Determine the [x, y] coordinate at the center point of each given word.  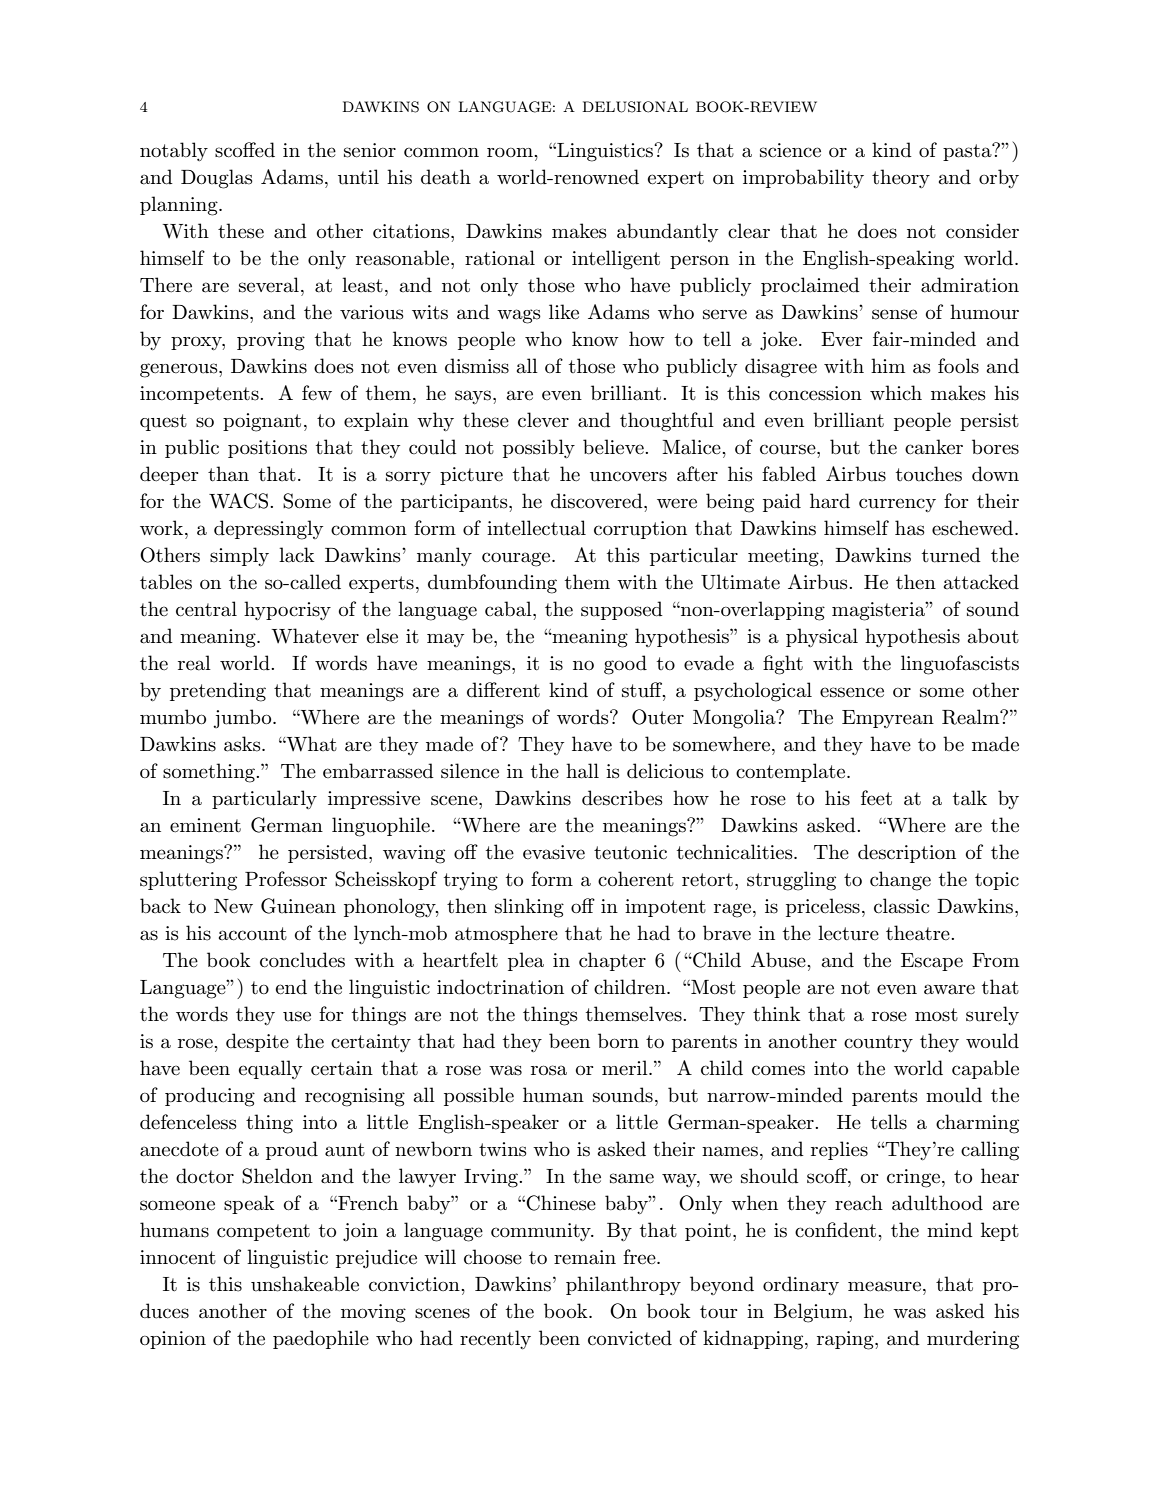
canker [934, 447]
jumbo [243, 718]
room [511, 152]
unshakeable [305, 1284]
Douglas [217, 179]
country [878, 1043]
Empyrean [888, 719]
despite [257, 1042]
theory [901, 178]
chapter [612, 961]
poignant [262, 422]
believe [614, 447]
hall [582, 771]
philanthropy [623, 1285]
